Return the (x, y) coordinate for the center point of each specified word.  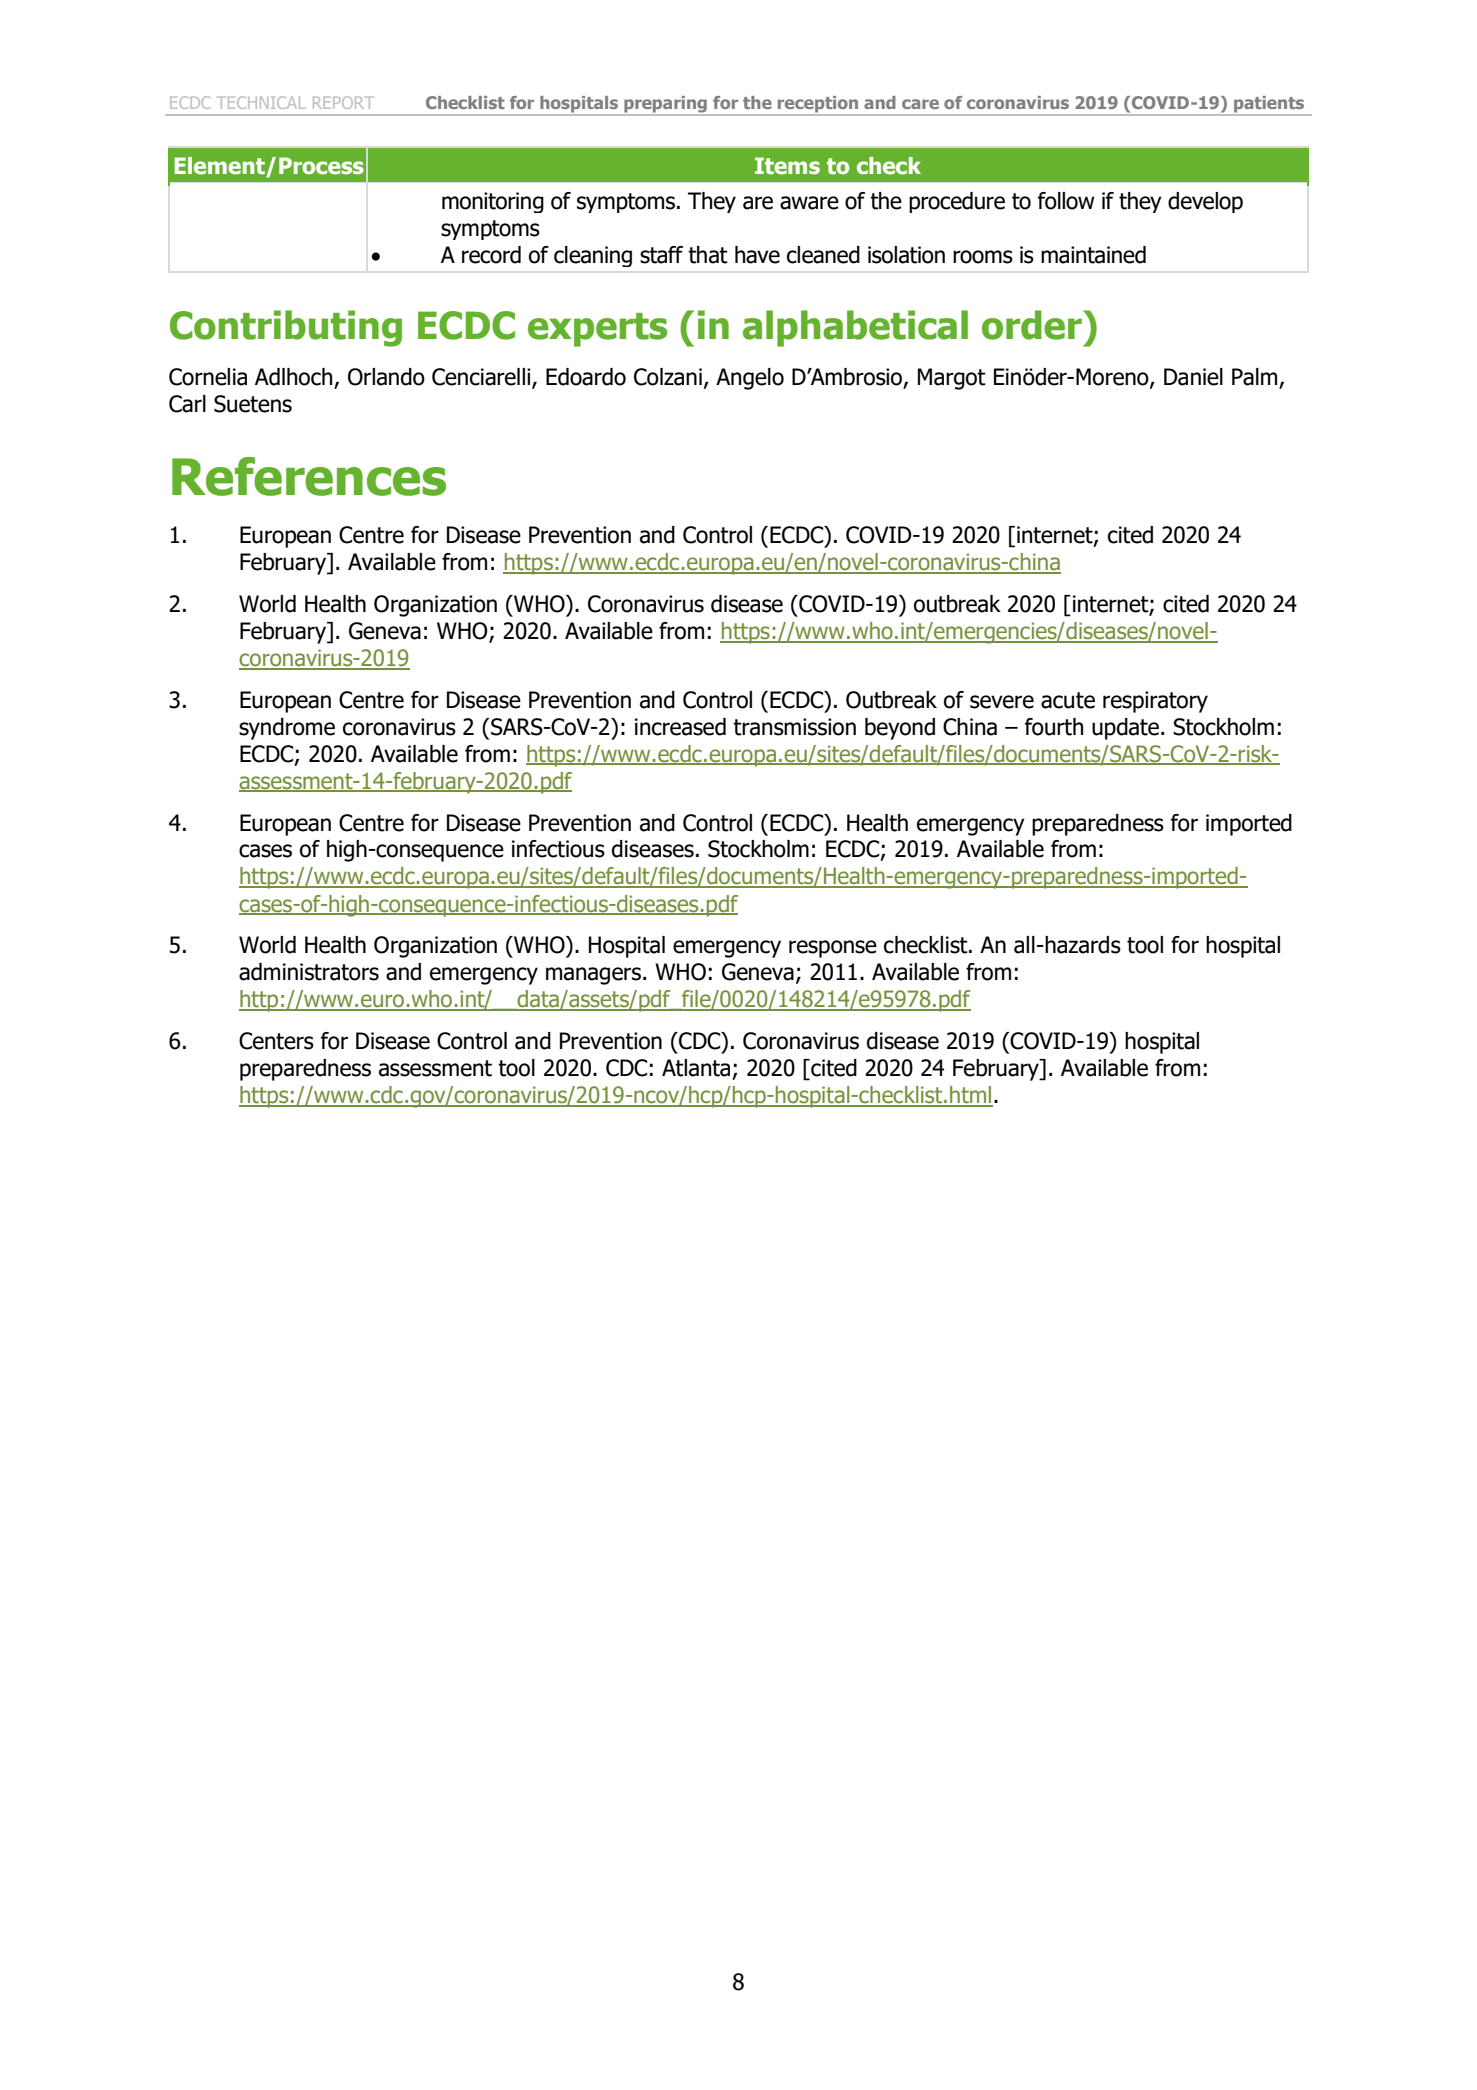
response (833, 949)
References (309, 476)
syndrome (287, 729)
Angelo (750, 379)
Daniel (1193, 377)
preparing (665, 105)
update (1127, 729)
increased (680, 727)
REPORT (343, 102)
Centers (276, 1041)
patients (1269, 105)
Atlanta (696, 1068)
